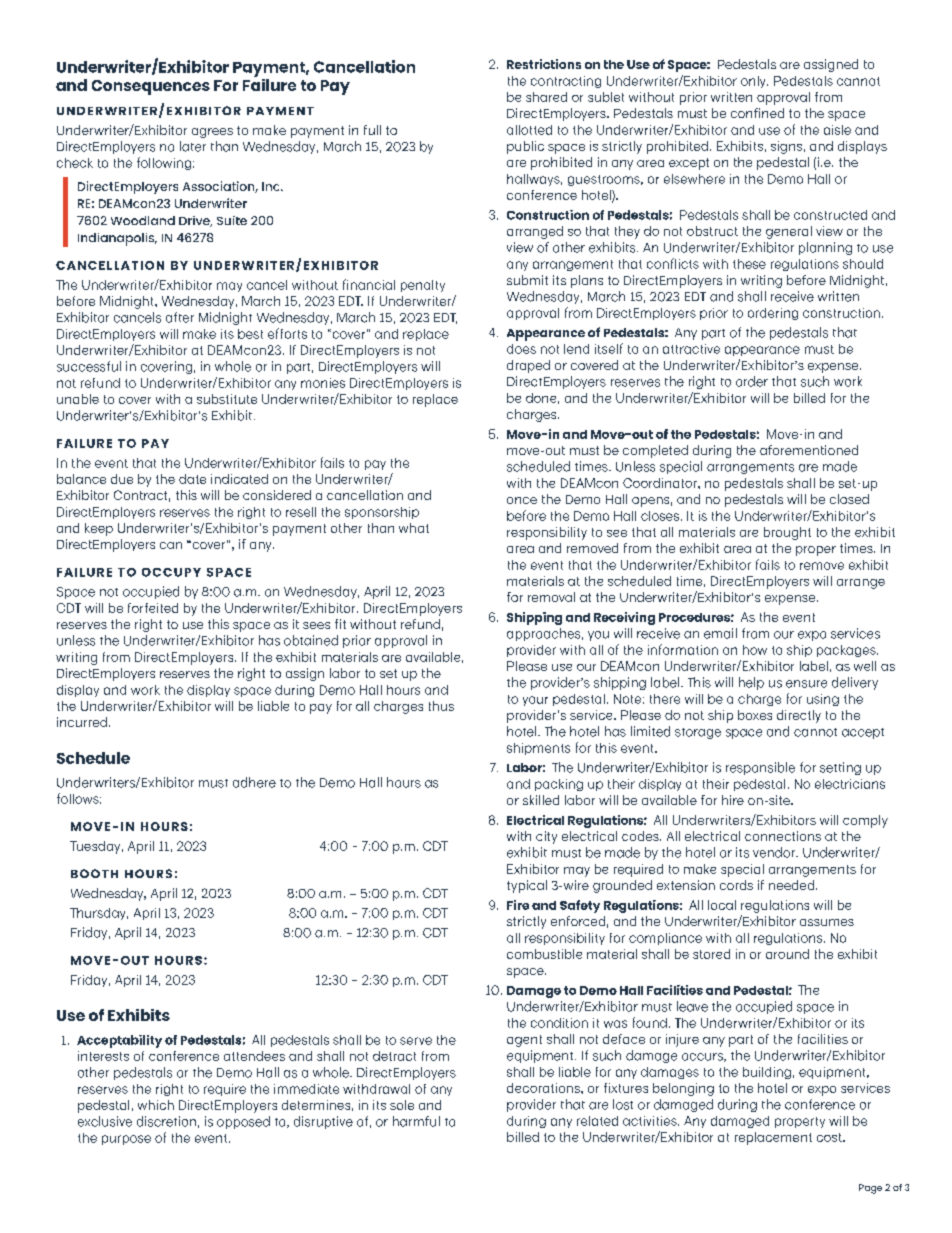 The width and height of the document is (952, 1233). Describe the element at coordinates (166, 1121) in the document. I see `discretion` at that location.
